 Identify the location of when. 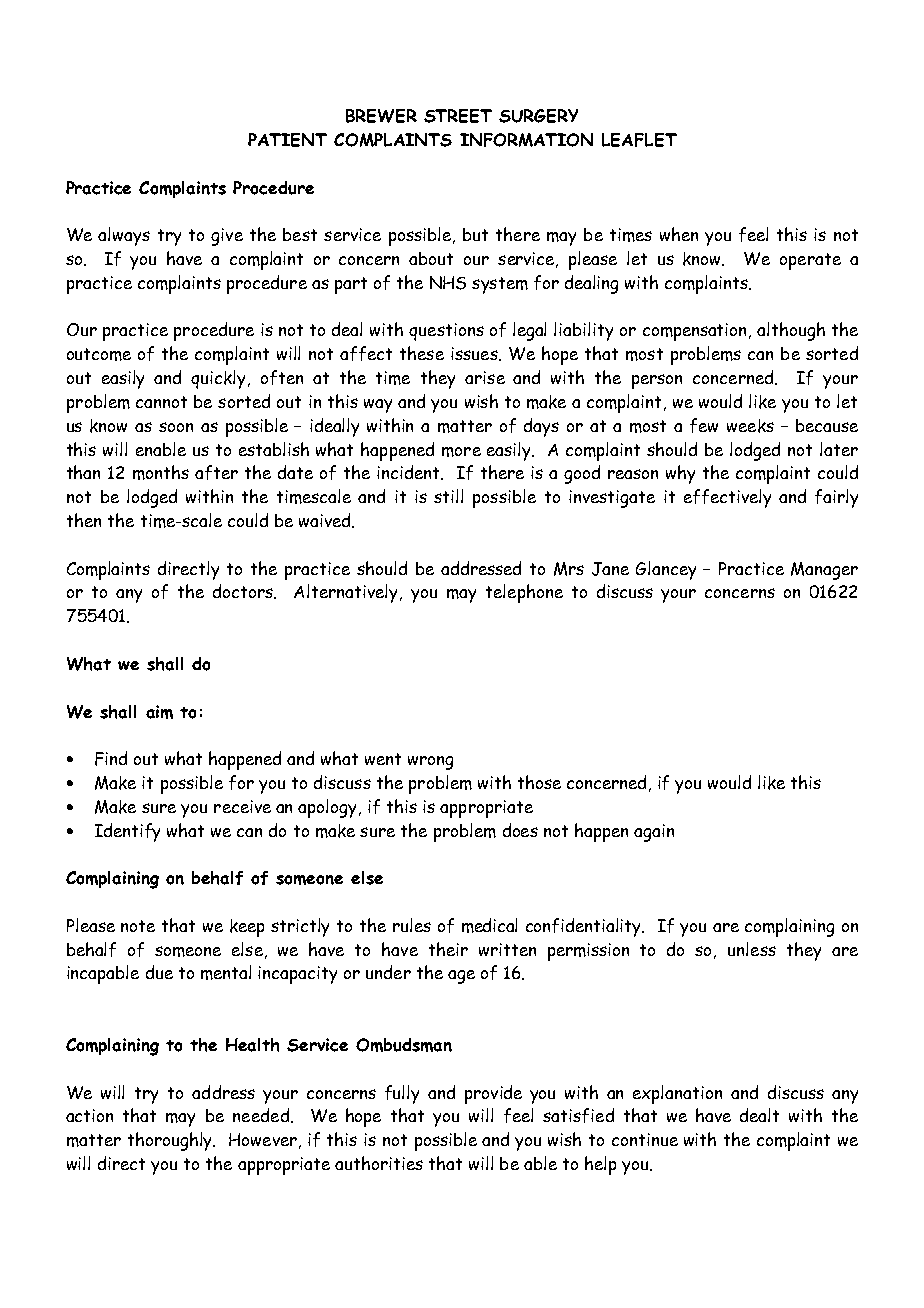
(679, 234).
